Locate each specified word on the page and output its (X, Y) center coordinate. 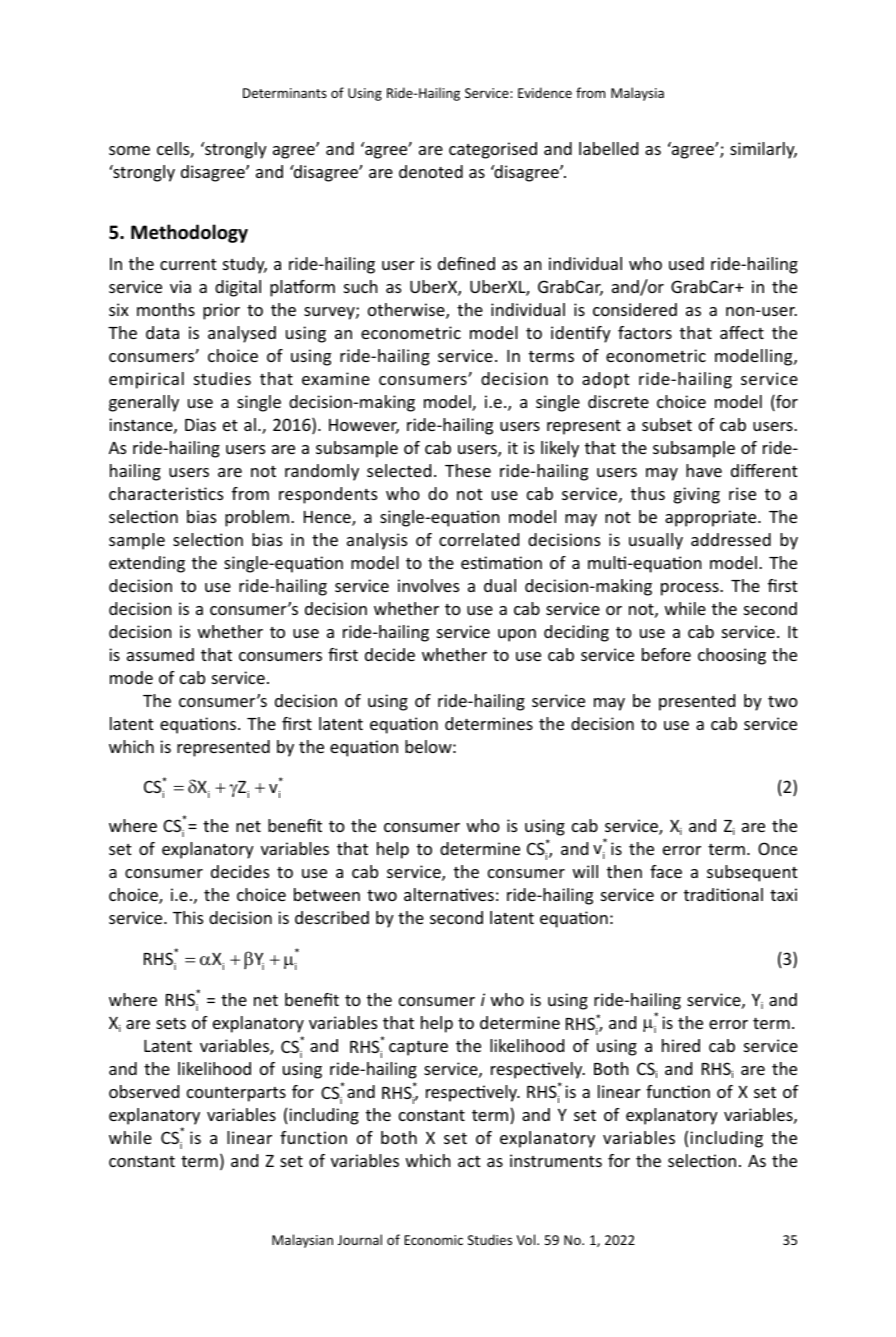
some (129, 150)
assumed (160, 654)
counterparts (236, 1094)
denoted (431, 171)
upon (517, 635)
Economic (433, 1240)
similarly (763, 150)
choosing (732, 656)
